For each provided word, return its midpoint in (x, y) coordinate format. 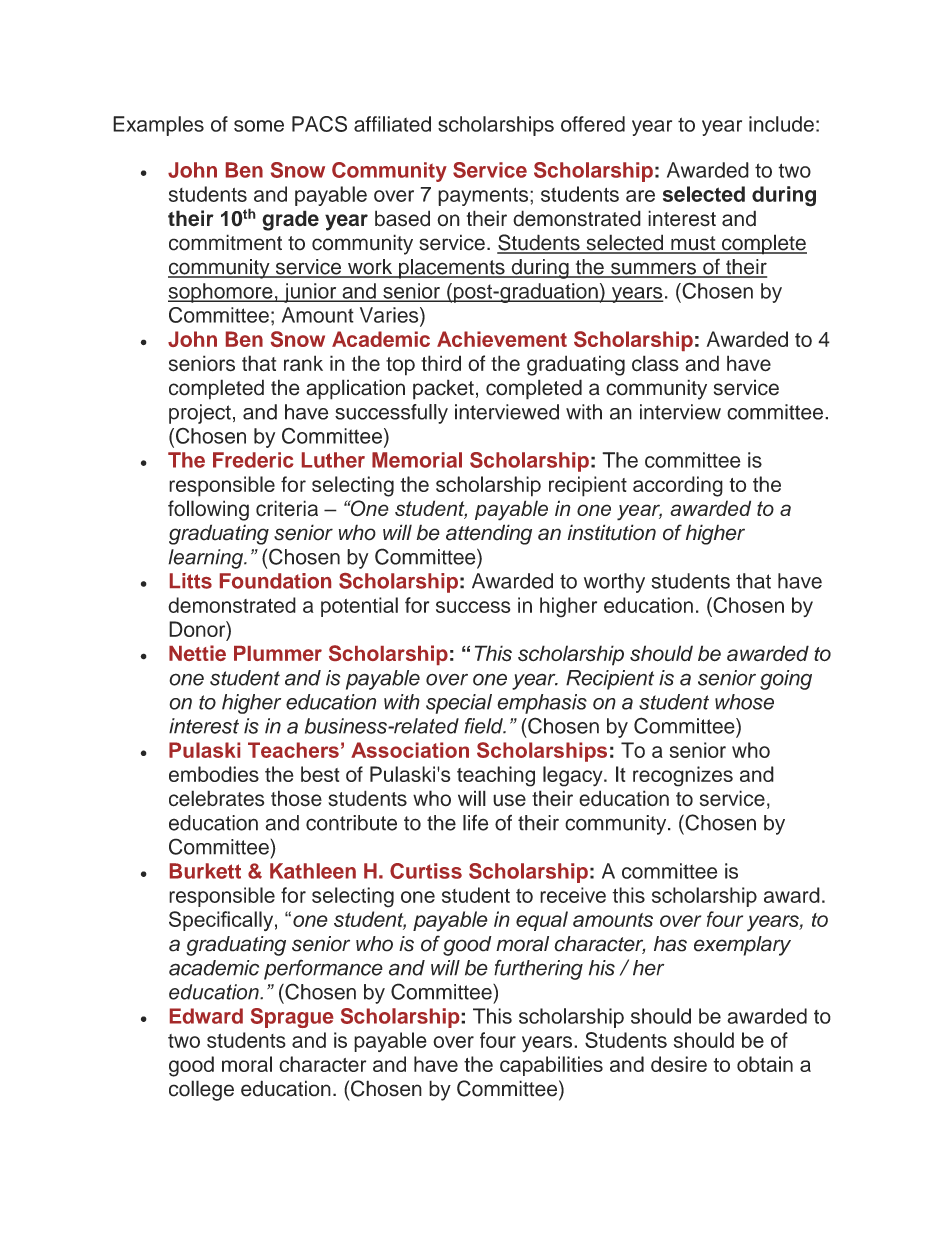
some (259, 126)
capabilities (551, 1066)
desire (679, 1064)
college (201, 1090)
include (781, 124)
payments (484, 196)
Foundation (275, 581)
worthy (614, 583)
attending (489, 534)
